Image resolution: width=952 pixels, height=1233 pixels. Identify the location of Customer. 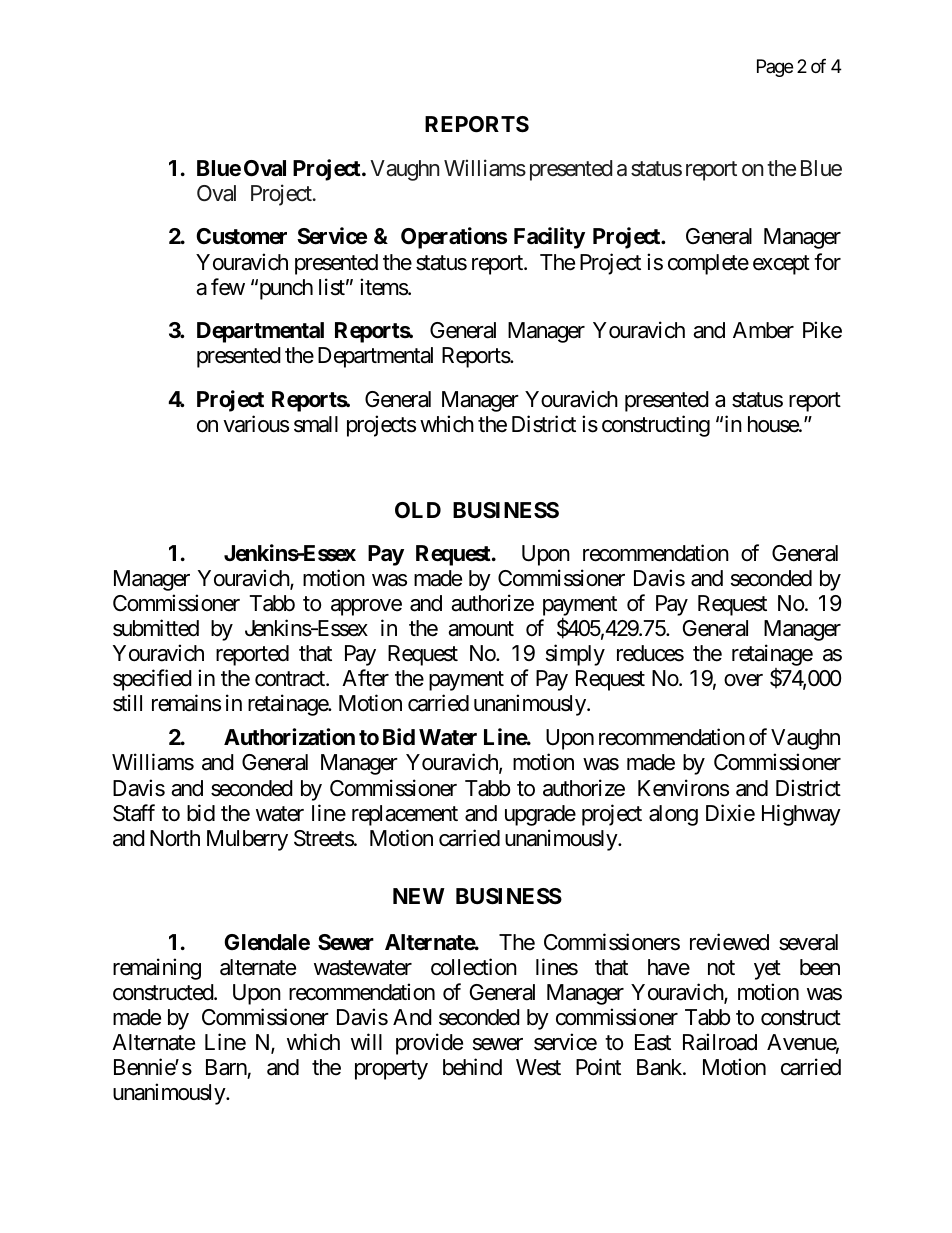
(241, 236).
